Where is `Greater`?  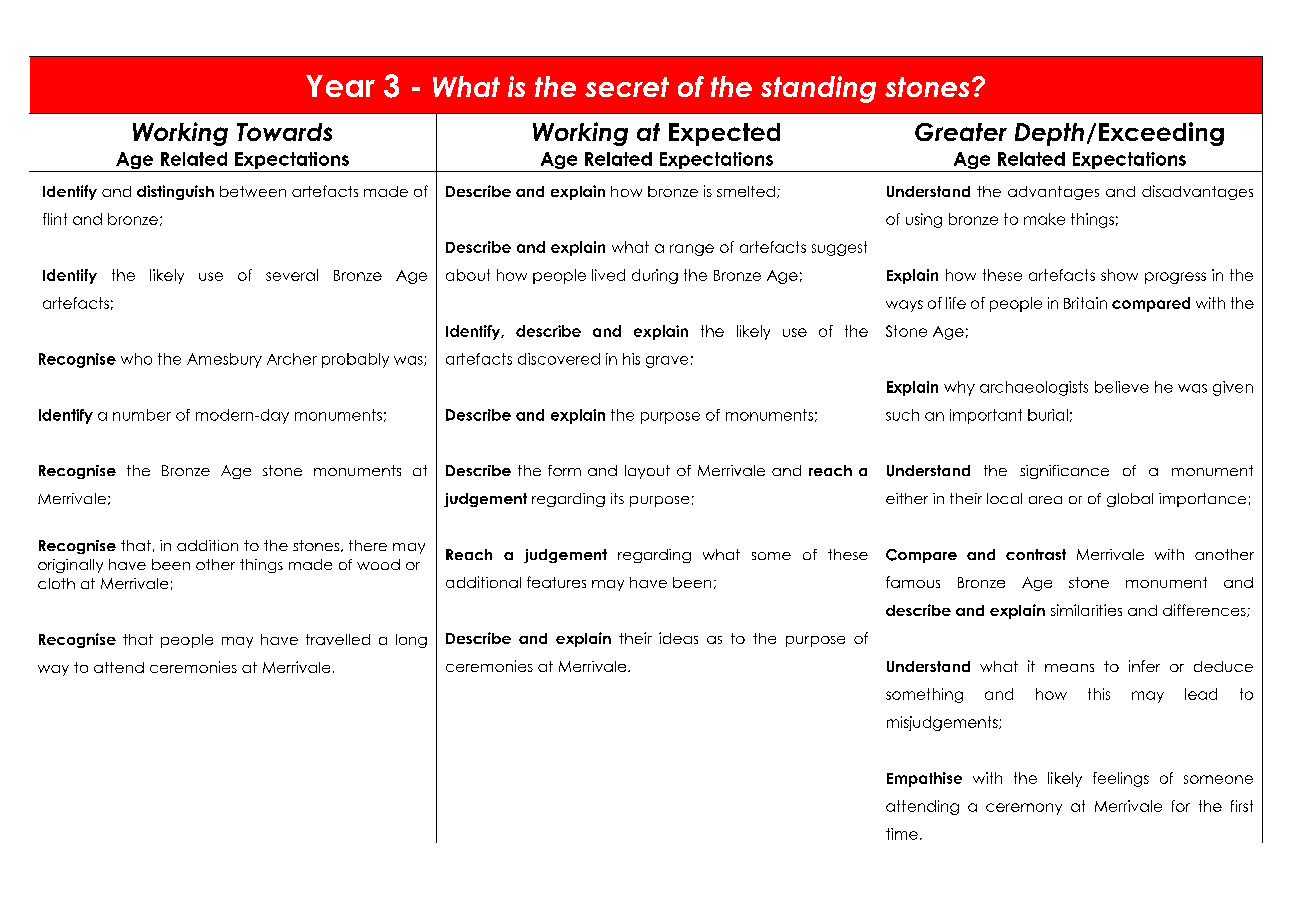 Greater is located at coordinates (961, 132).
